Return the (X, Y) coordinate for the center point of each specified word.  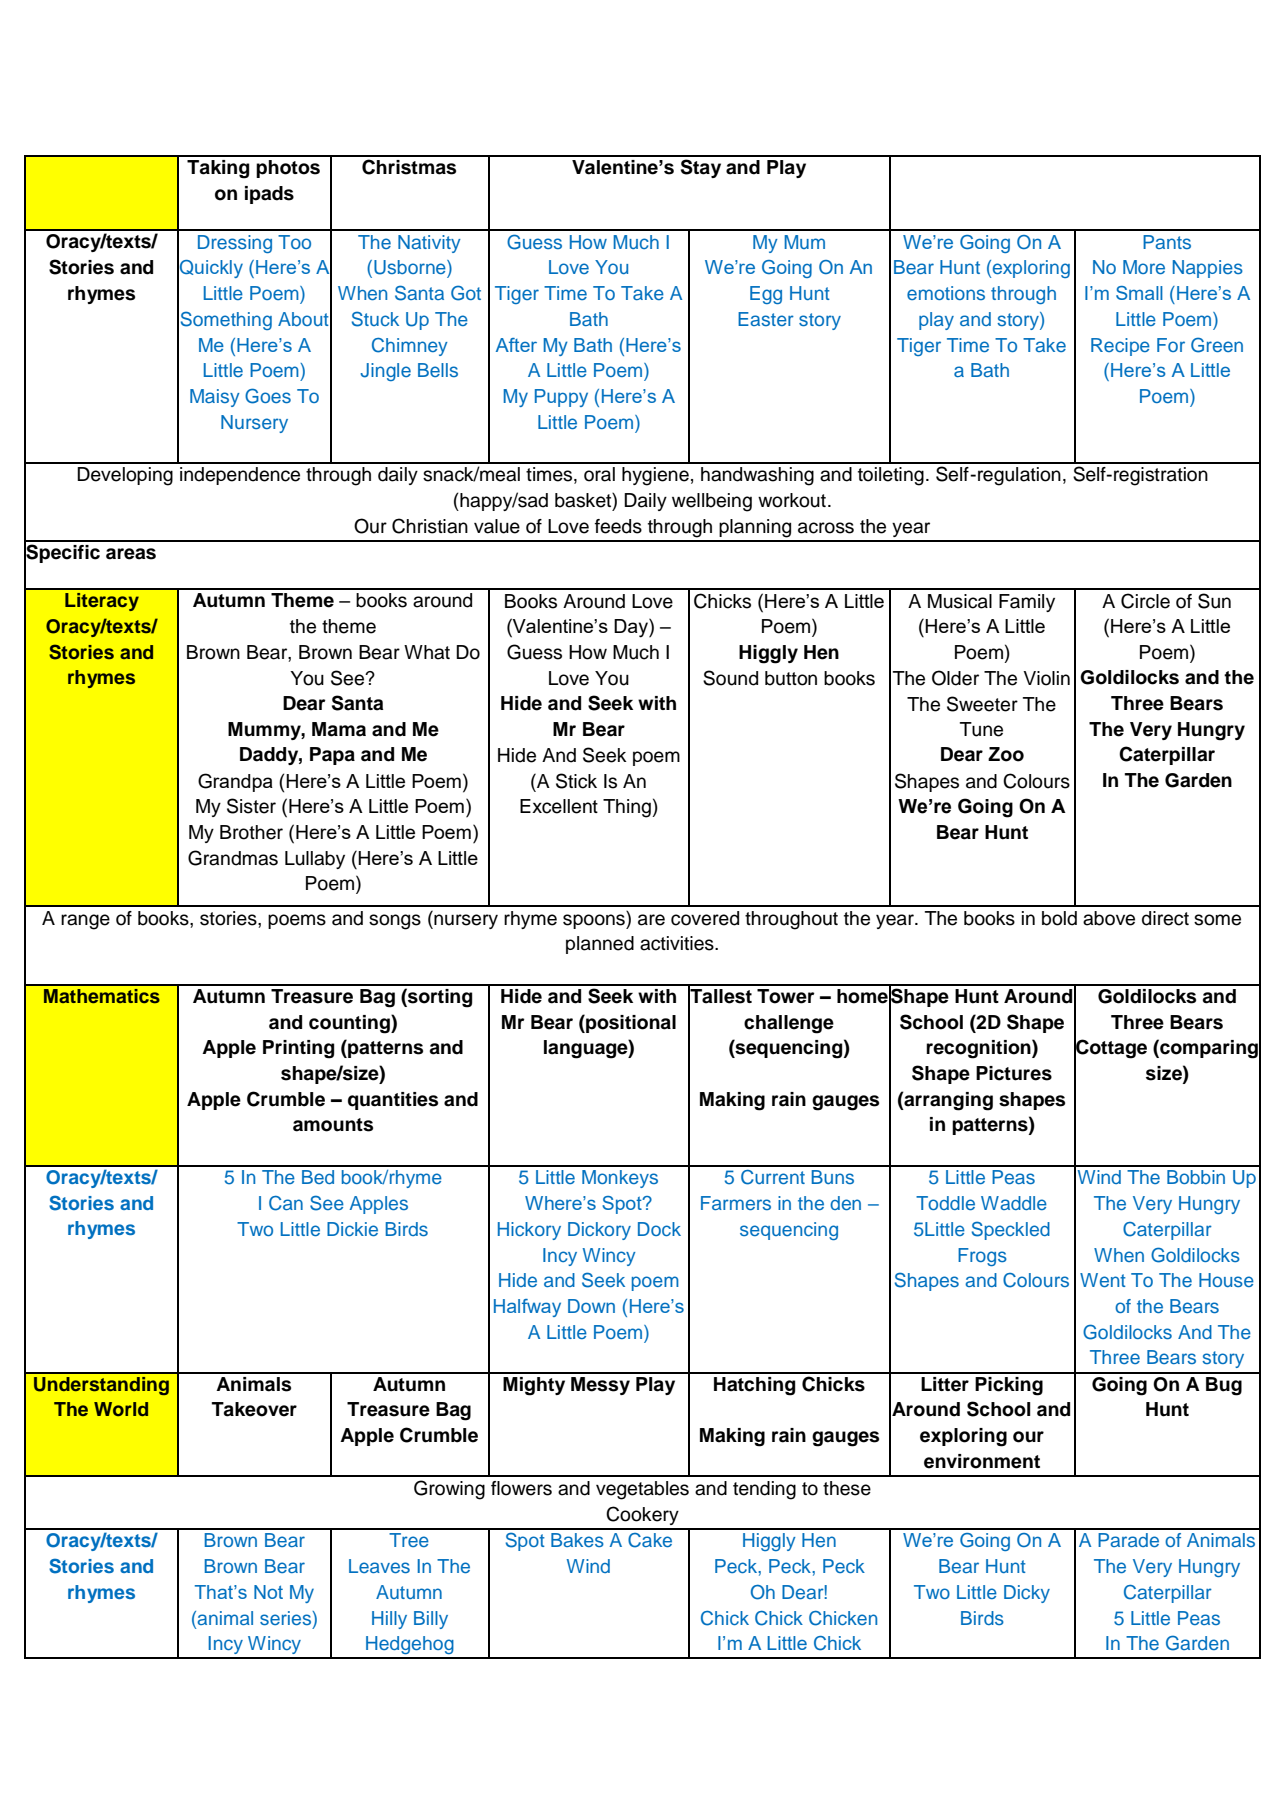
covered (705, 918)
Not (268, 1592)
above (1109, 918)
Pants (1167, 242)
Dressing (235, 244)
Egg (766, 295)
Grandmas (233, 858)
